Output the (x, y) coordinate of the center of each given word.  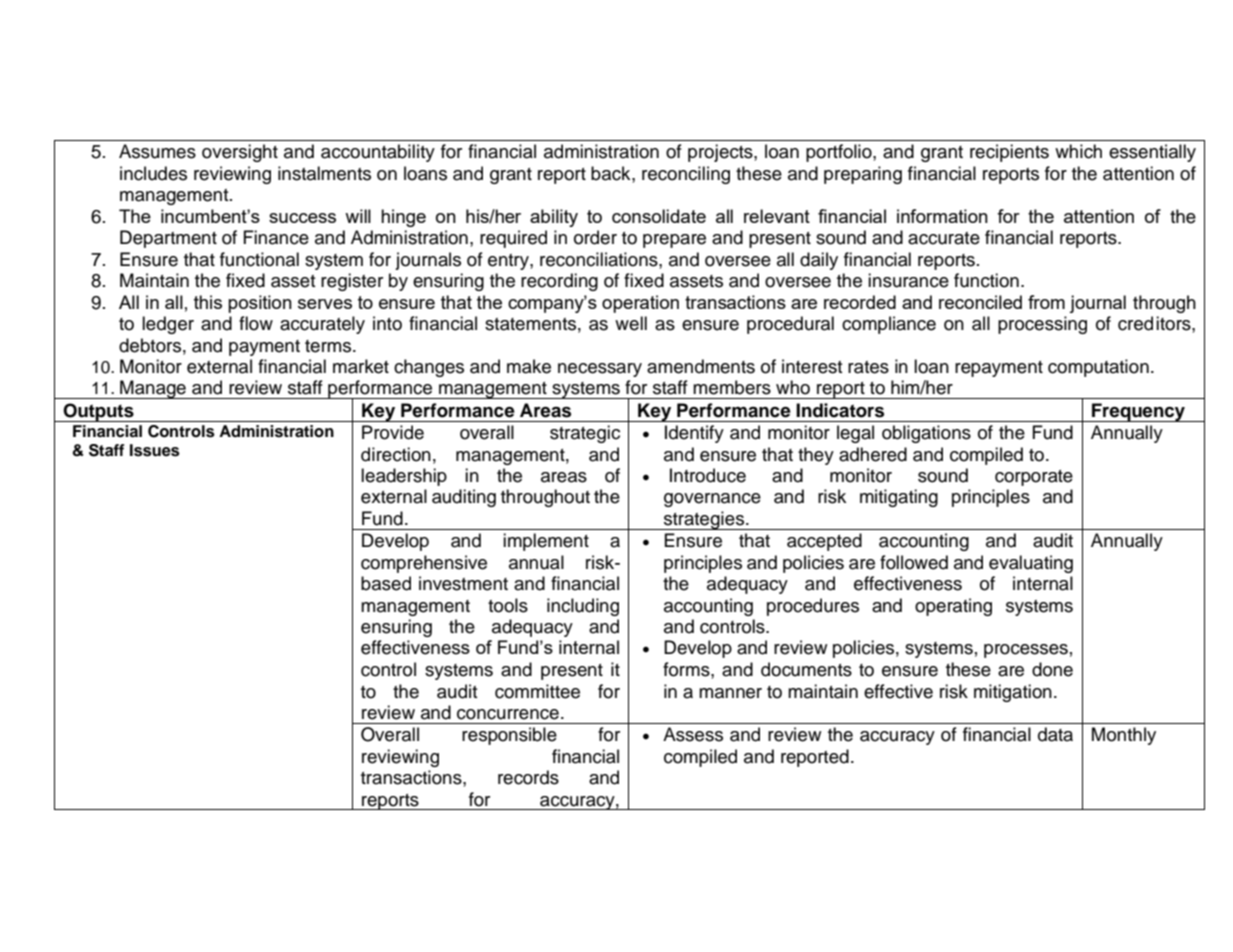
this (208, 302)
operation (640, 304)
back (612, 173)
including (583, 607)
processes (1026, 651)
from (1046, 302)
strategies (704, 520)
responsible (509, 736)
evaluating (1031, 564)
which (1078, 151)
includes (153, 173)
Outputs (98, 412)
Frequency (1138, 412)
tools (508, 605)
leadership (404, 477)
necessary (600, 370)
